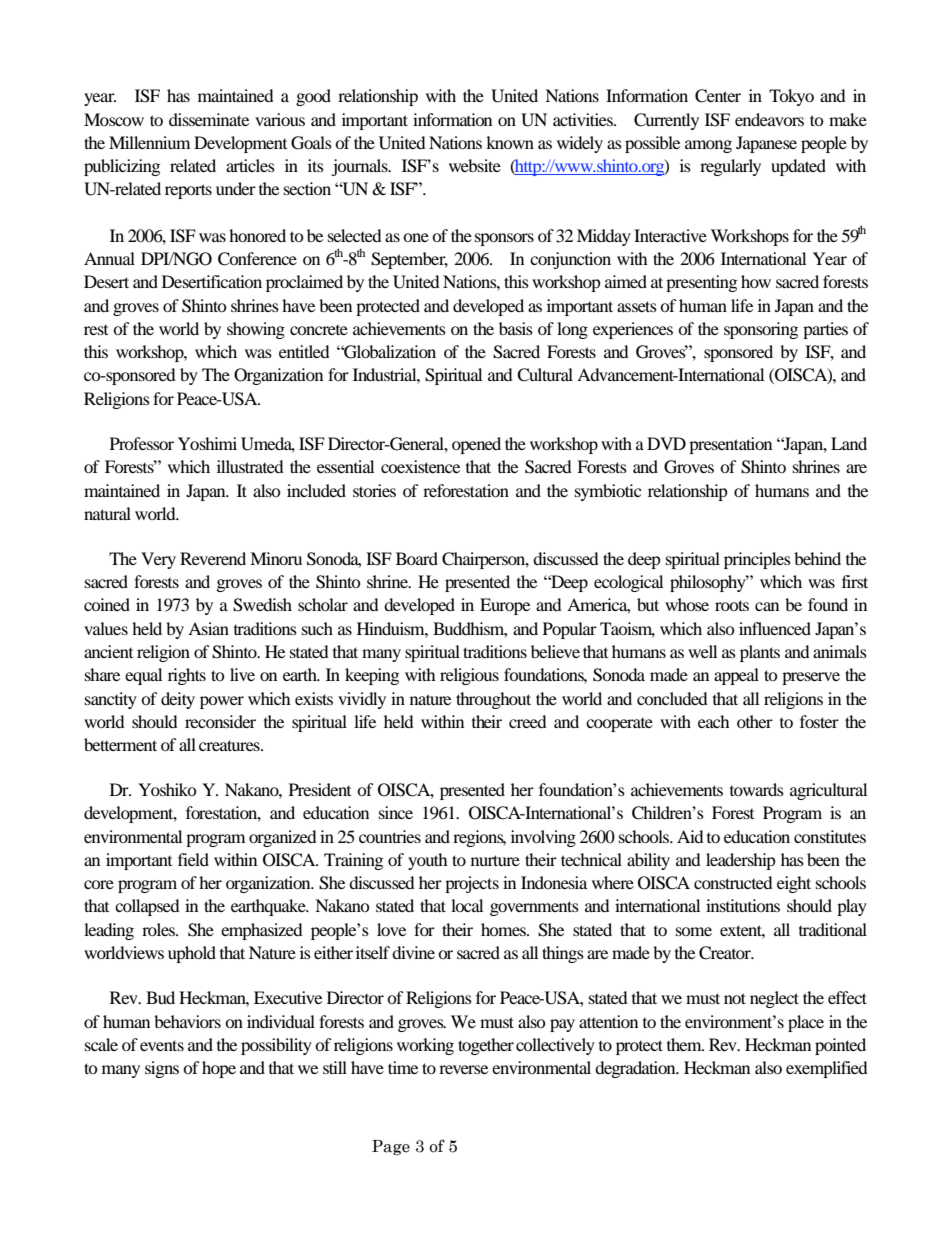  Describe the element at coordinates (827, 1069) in the screenshot. I see `exemplified` at that location.
